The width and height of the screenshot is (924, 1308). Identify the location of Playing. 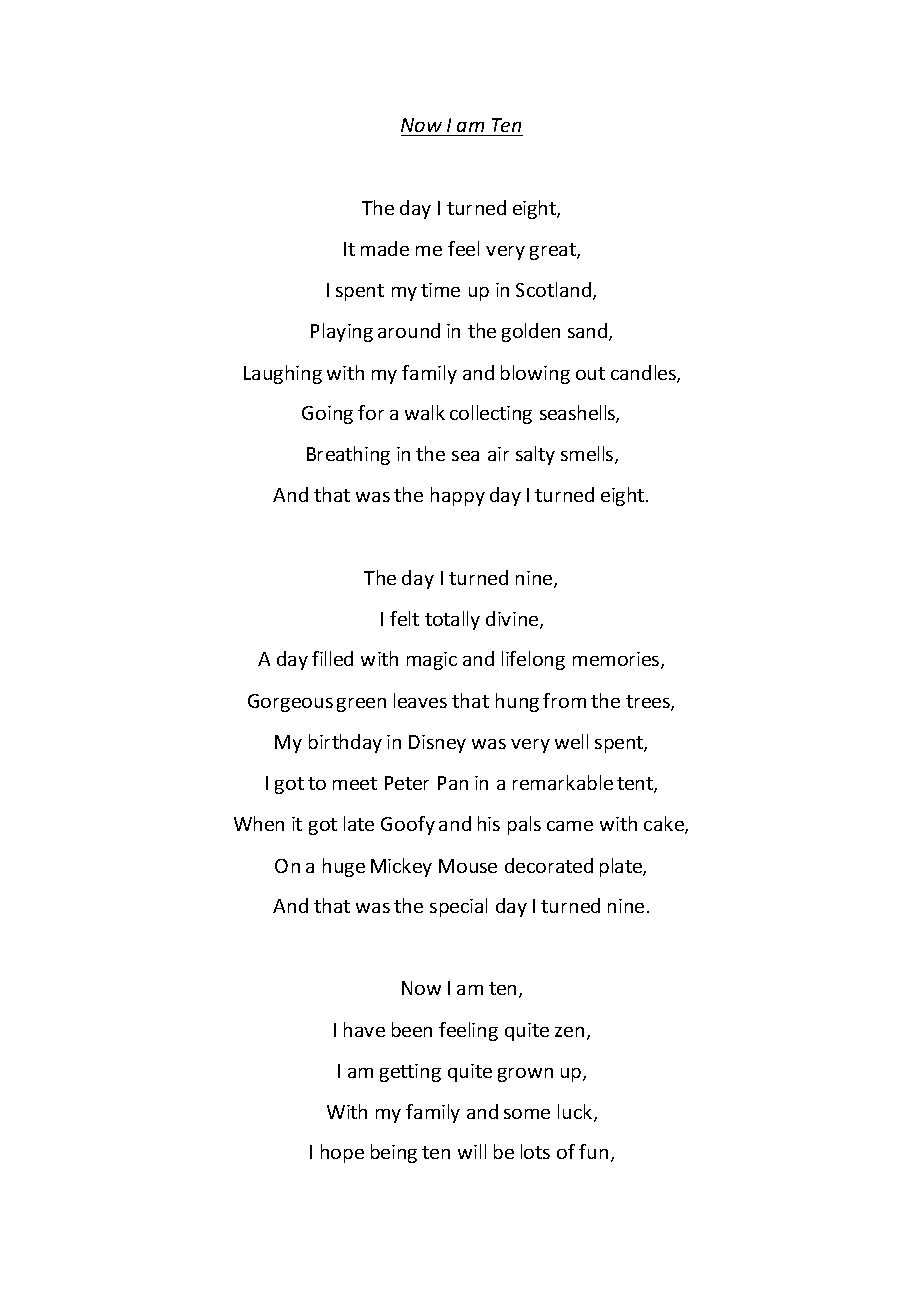
(342, 332).
